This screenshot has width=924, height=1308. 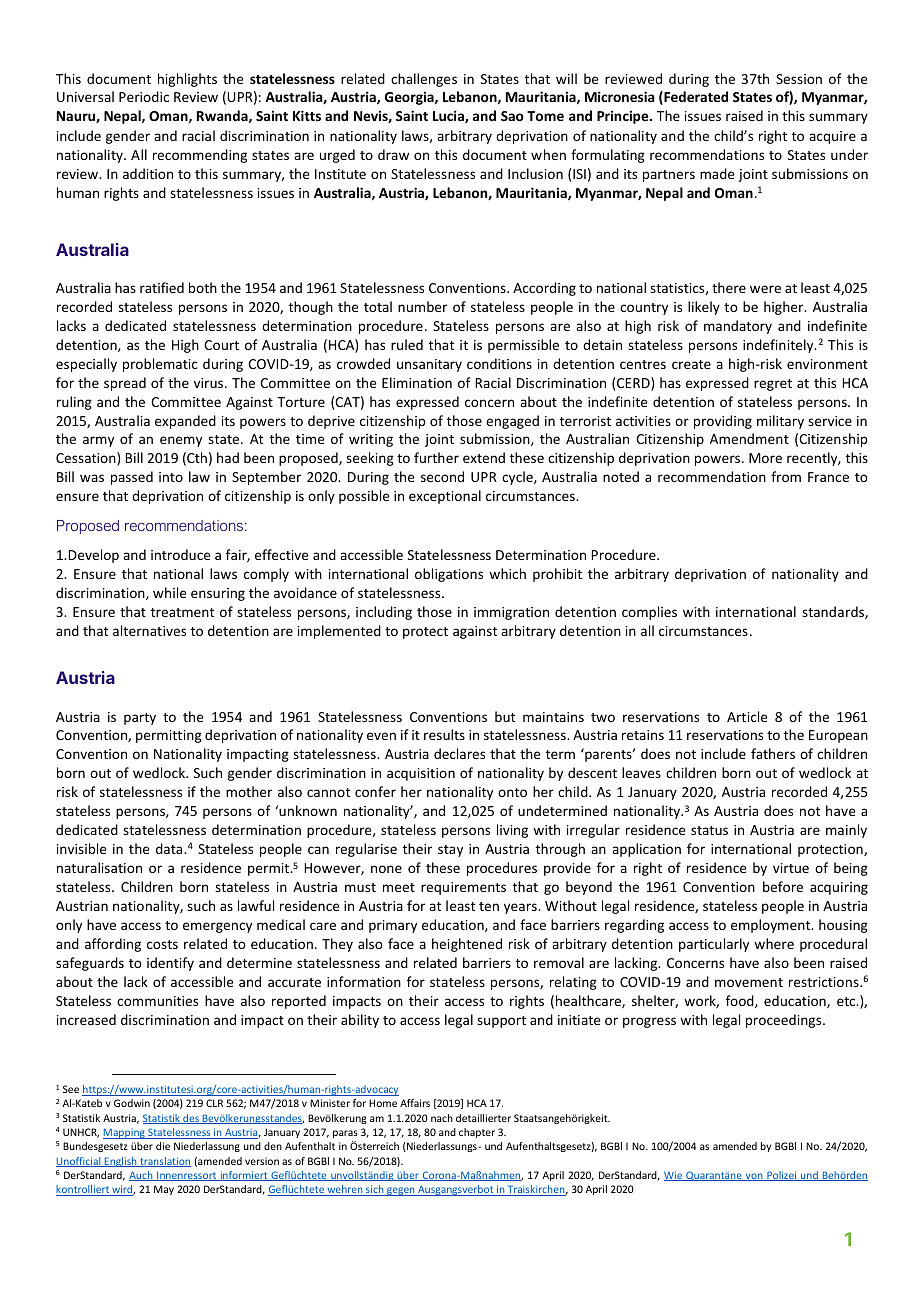 What do you see at coordinates (765, 458) in the screenshot?
I see `More` at bounding box center [765, 458].
